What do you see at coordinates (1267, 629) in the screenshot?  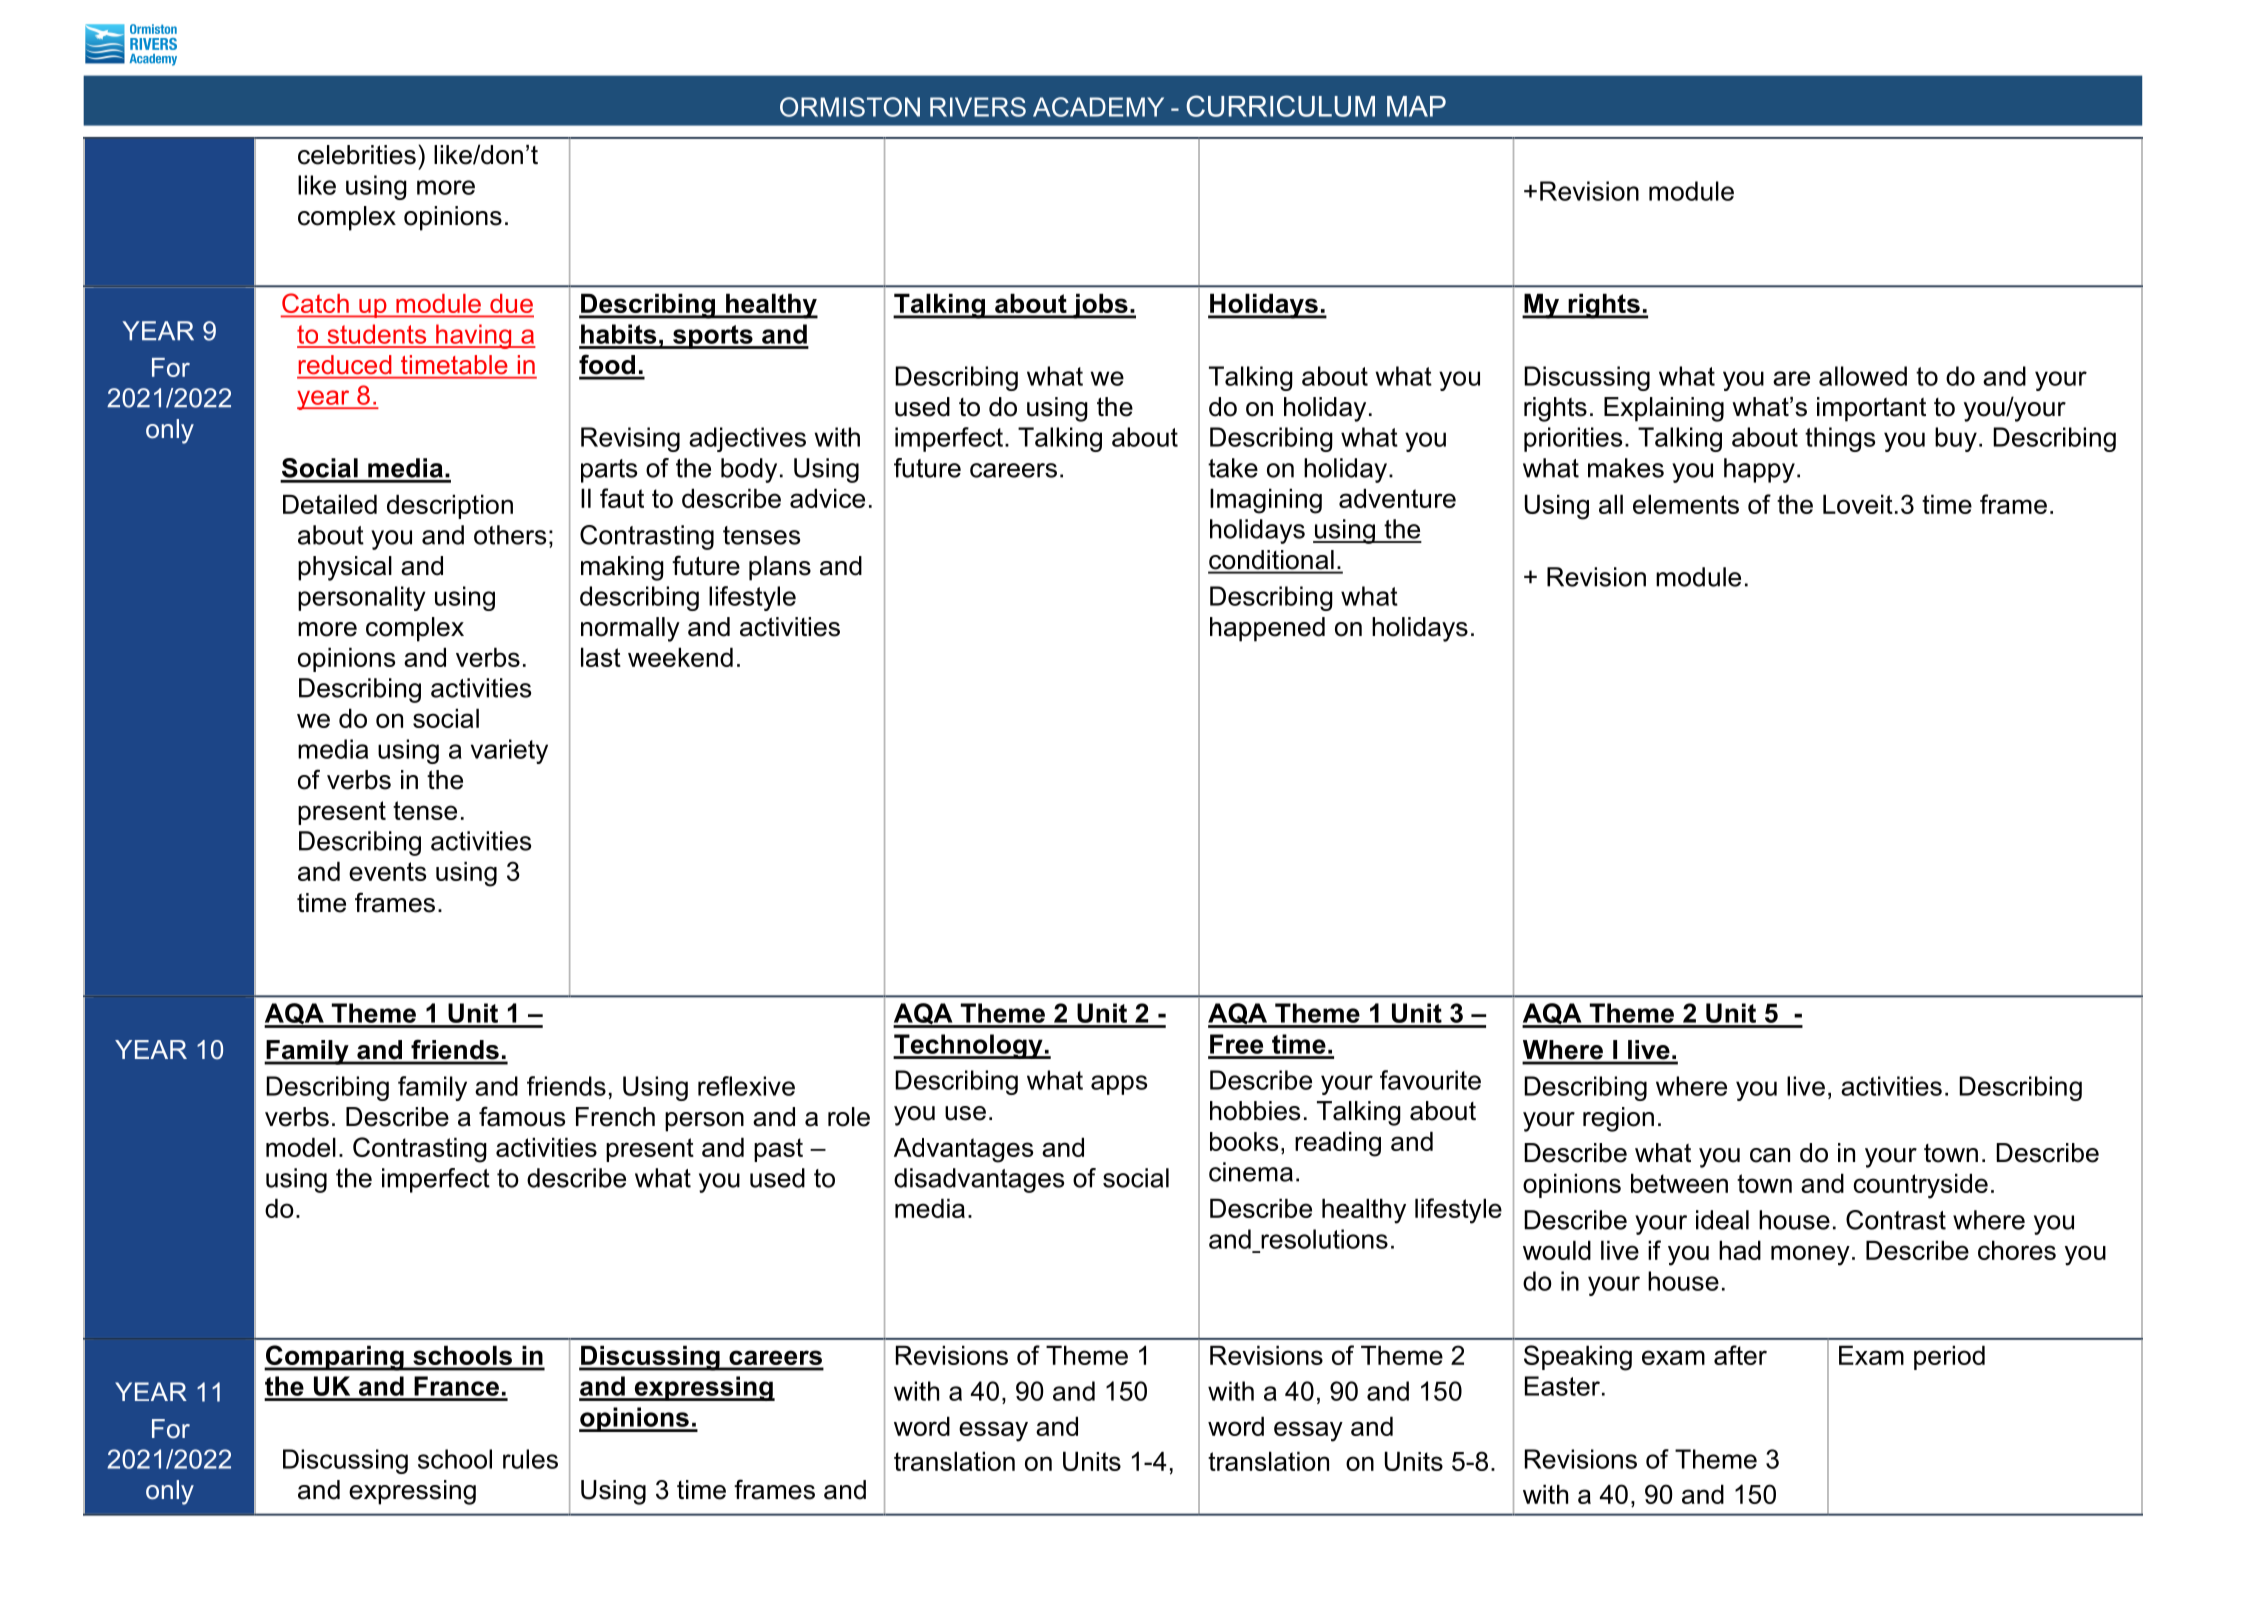 I see `happened` at bounding box center [1267, 629].
